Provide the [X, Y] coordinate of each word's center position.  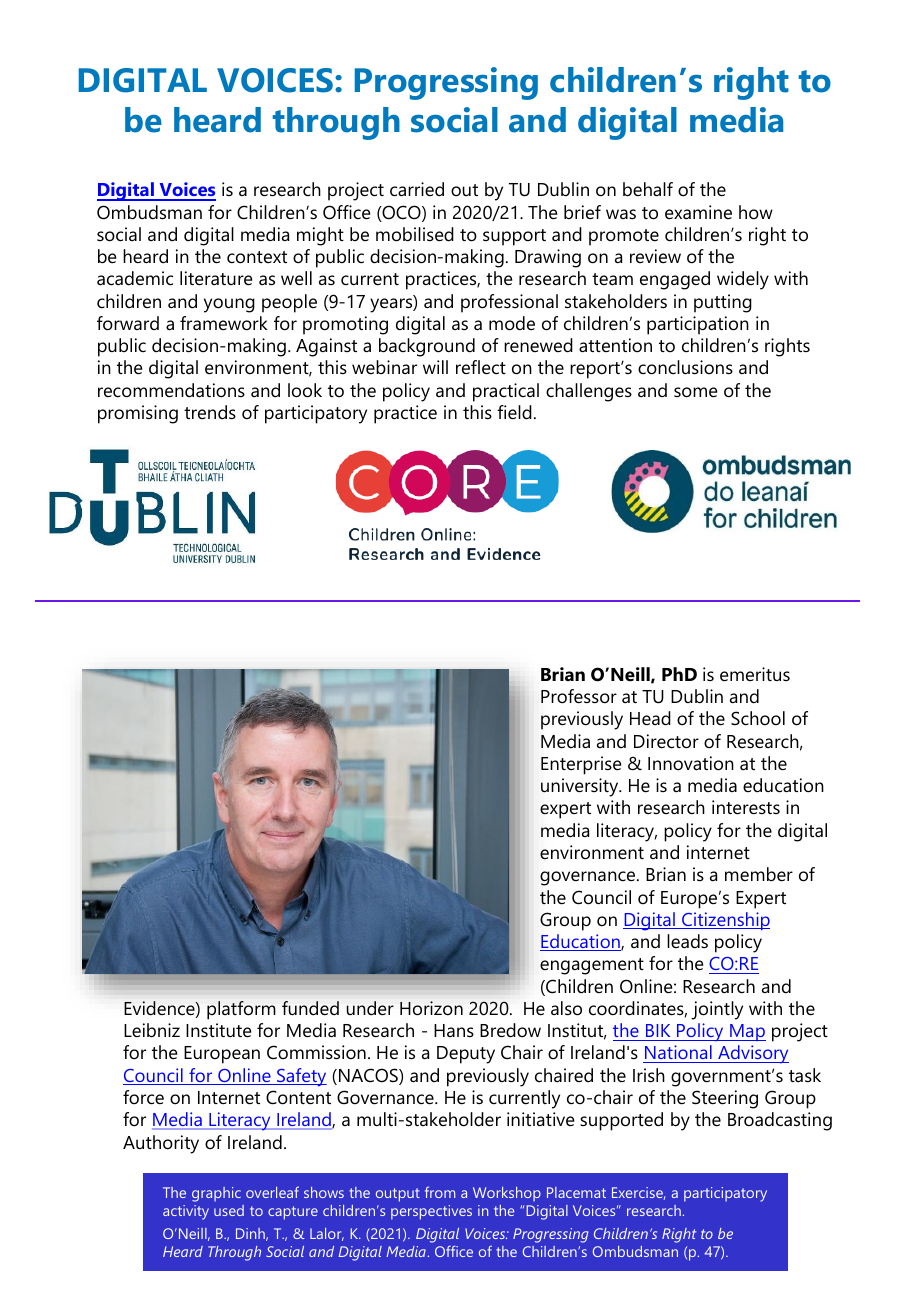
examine [698, 212]
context [257, 257]
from [440, 1192]
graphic [216, 1194]
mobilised [415, 234]
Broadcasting [780, 1121]
